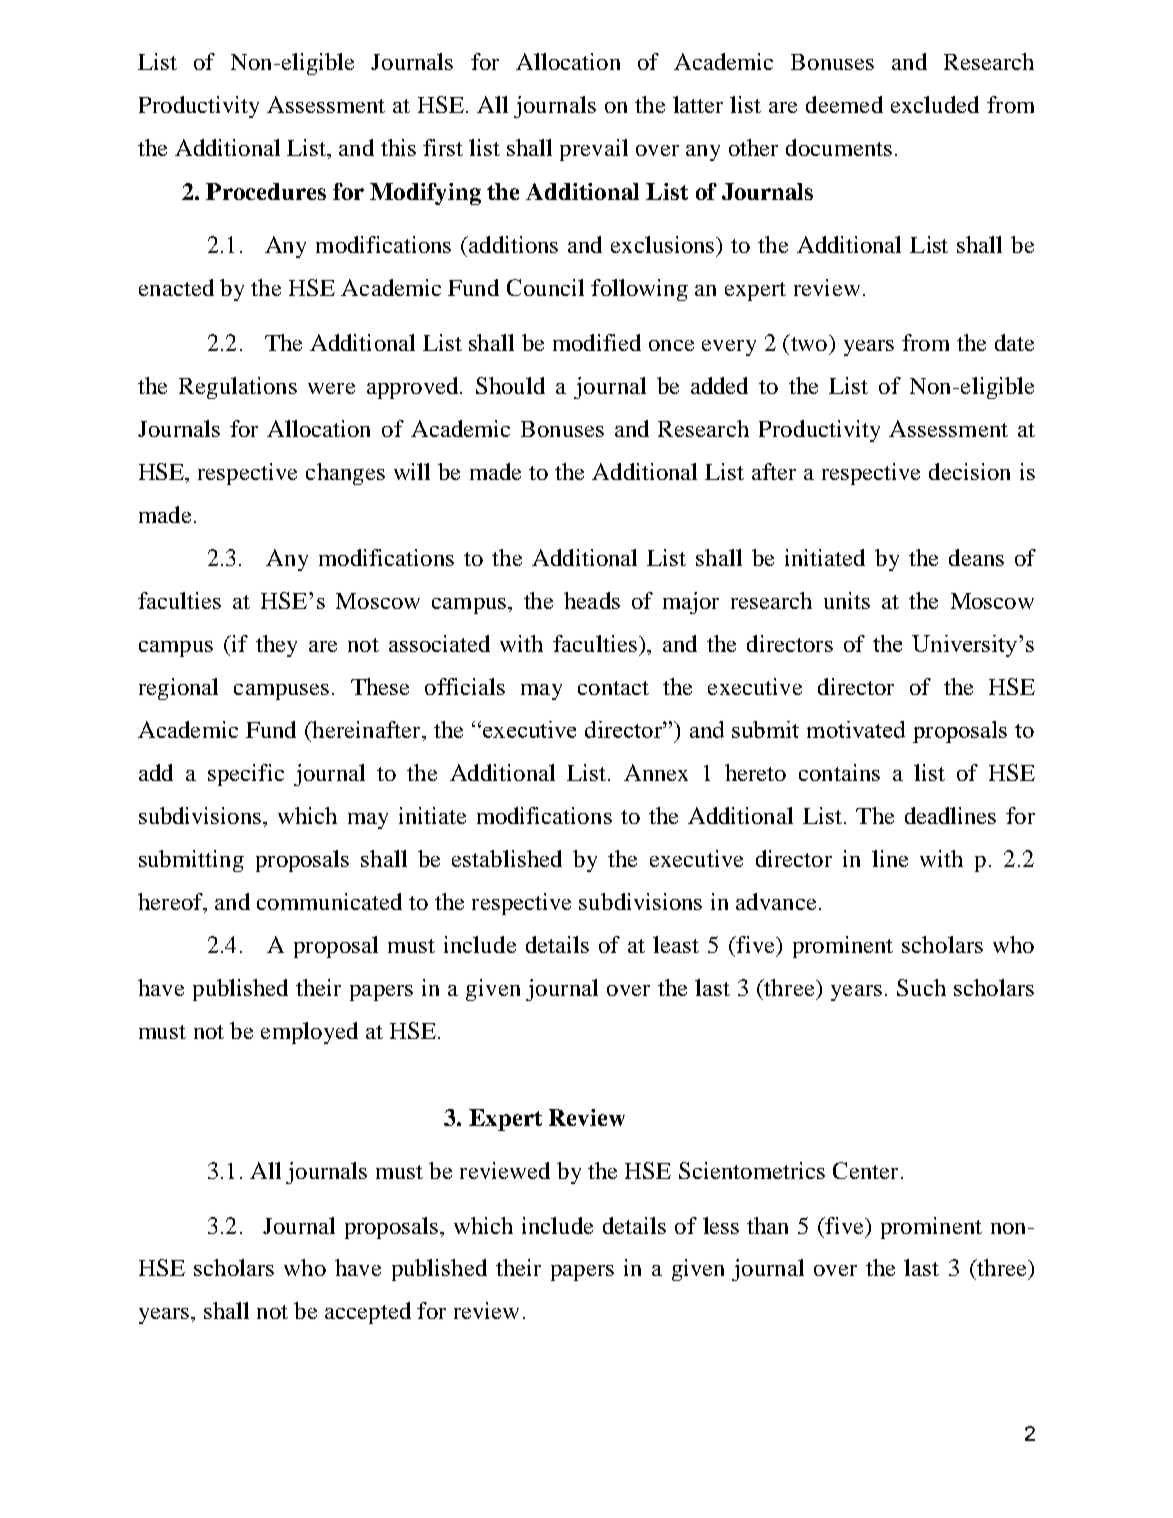 The width and height of the image is (1173, 1518). What do you see at coordinates (921, 987) in the image?
I see `Such` at bounding box center [921, 987].
